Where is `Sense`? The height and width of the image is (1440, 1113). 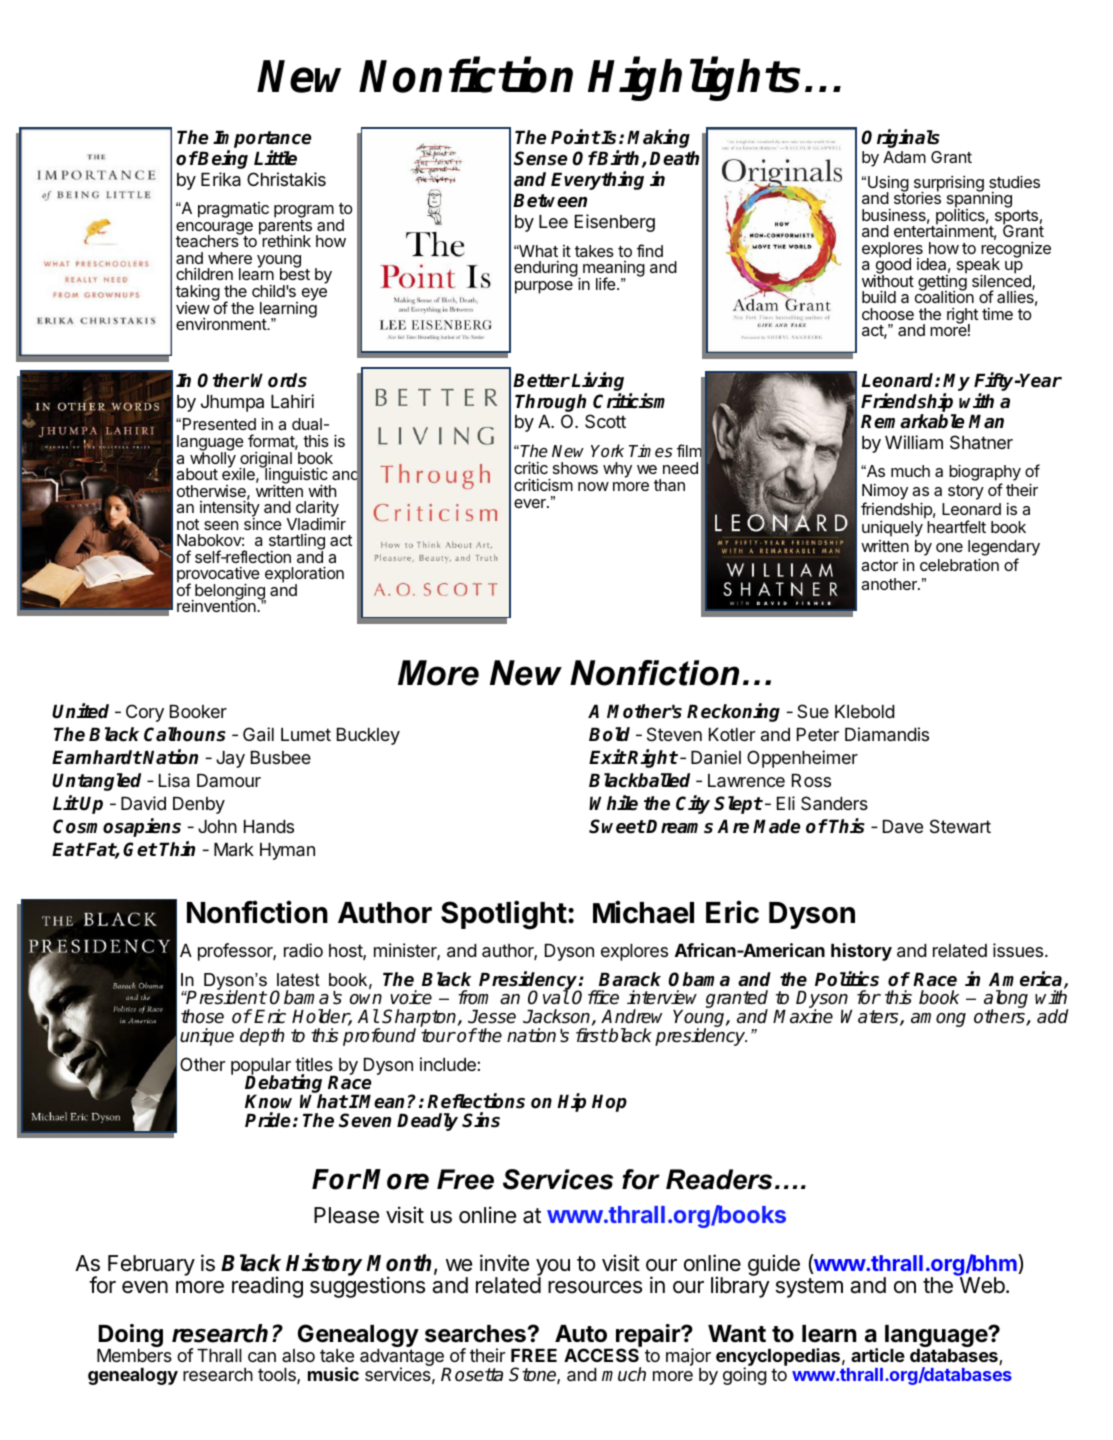 Sense is located at coordinates (541, 158).
